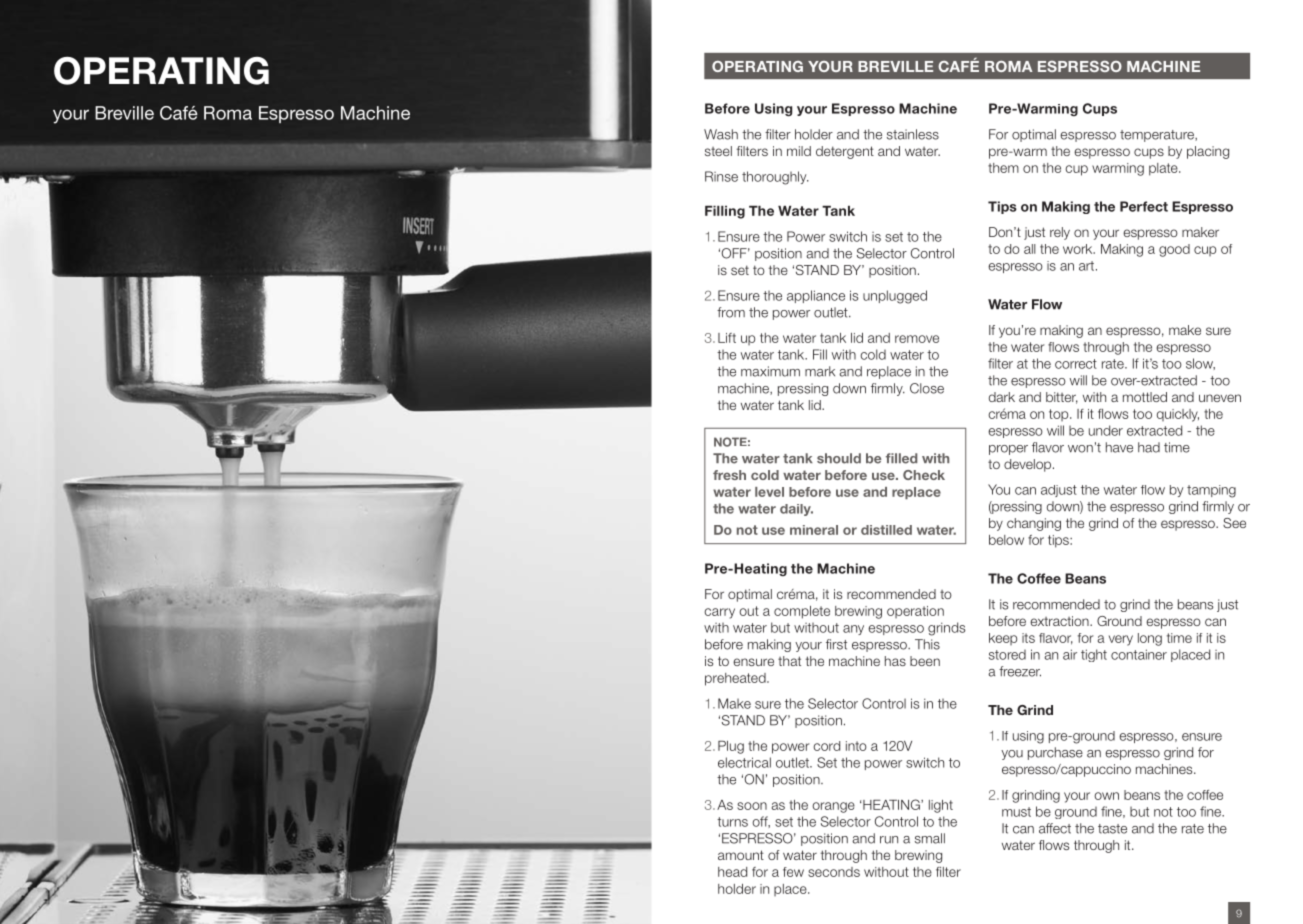 Image resolution: width=1303 pixels, height=924 pixels. What do you see at coordinates (799, 151) in the screenshot?
I see `mild` at bounding box center [799, 151].
